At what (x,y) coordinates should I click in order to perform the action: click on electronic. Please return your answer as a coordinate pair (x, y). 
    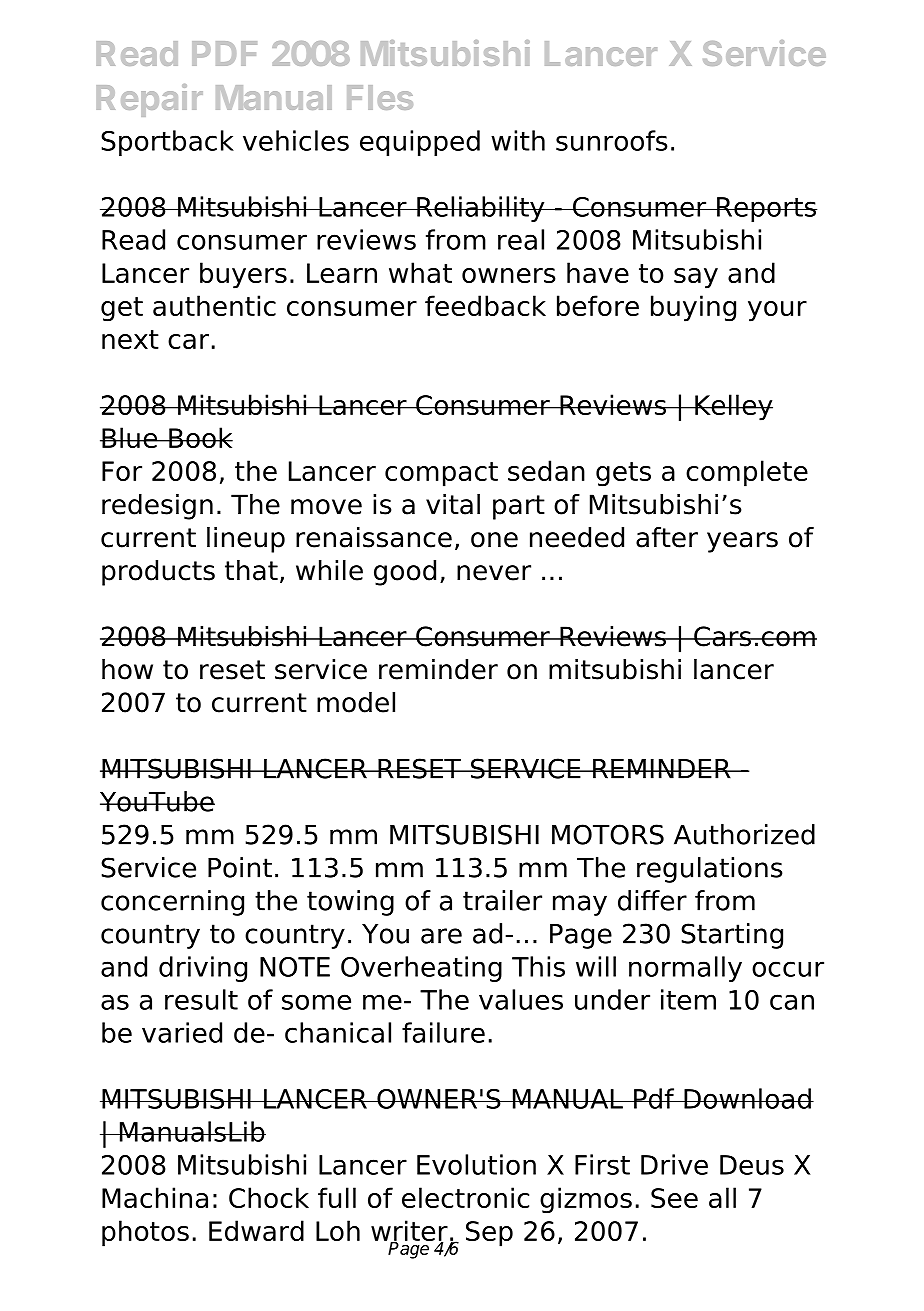
    Looking at the image, I should click on (465, 1197).
